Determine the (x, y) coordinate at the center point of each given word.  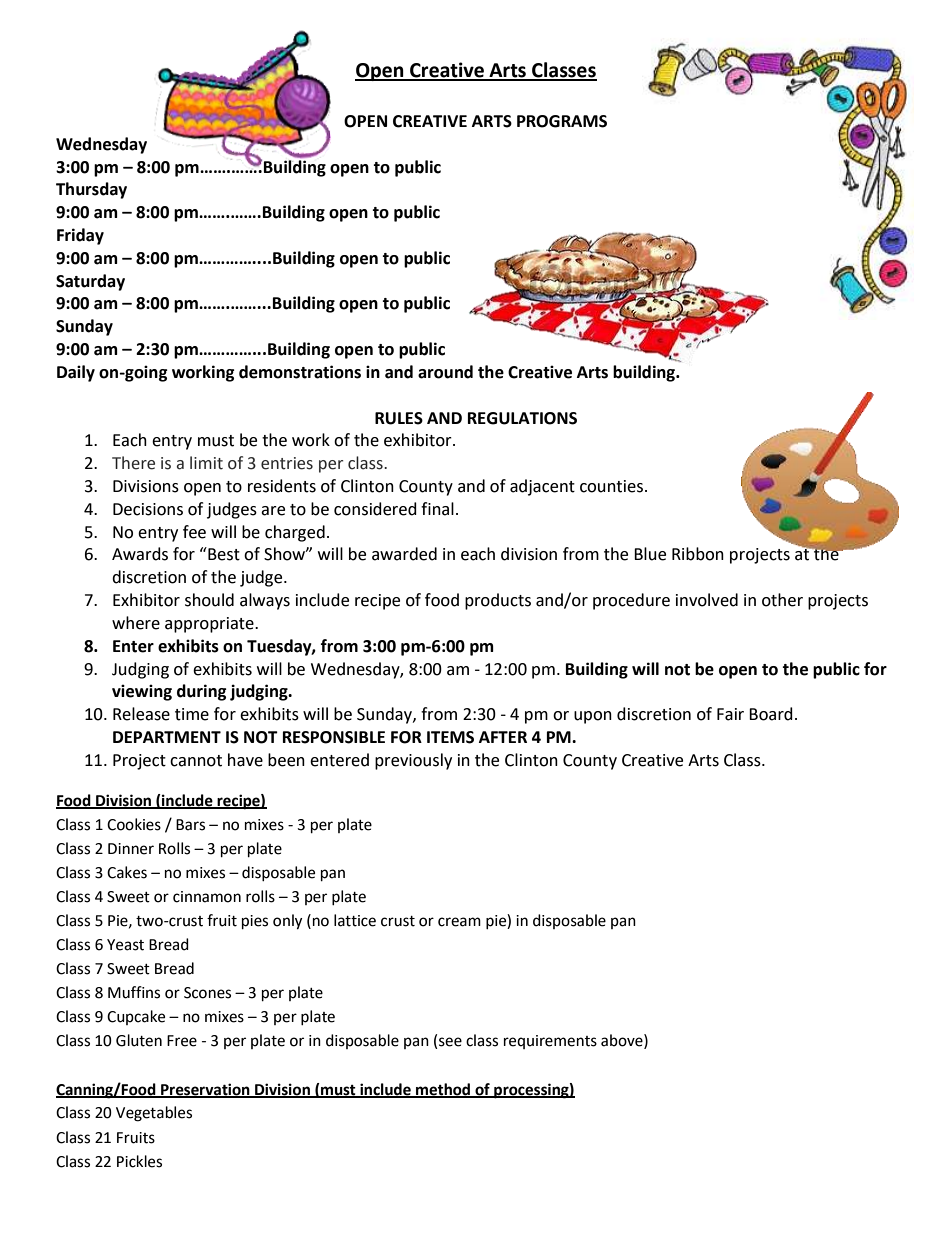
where (136, 623)
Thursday (91, 190)
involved (707, 600)
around (445, 372)
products (498, 601)
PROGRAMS (562, 121)
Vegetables (154, 1114)
